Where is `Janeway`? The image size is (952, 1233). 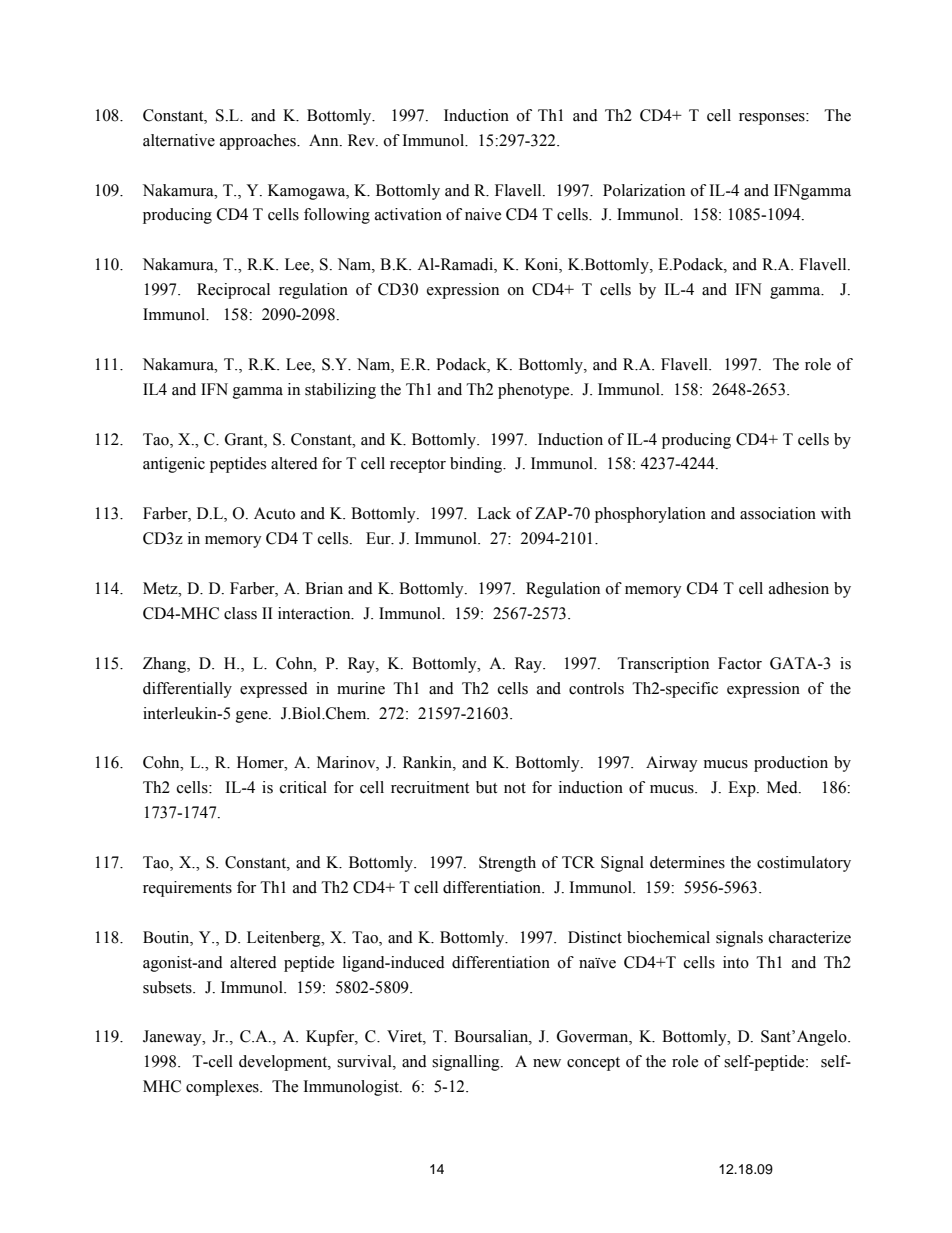 Janeway is located at coordinates (173, 1038).
